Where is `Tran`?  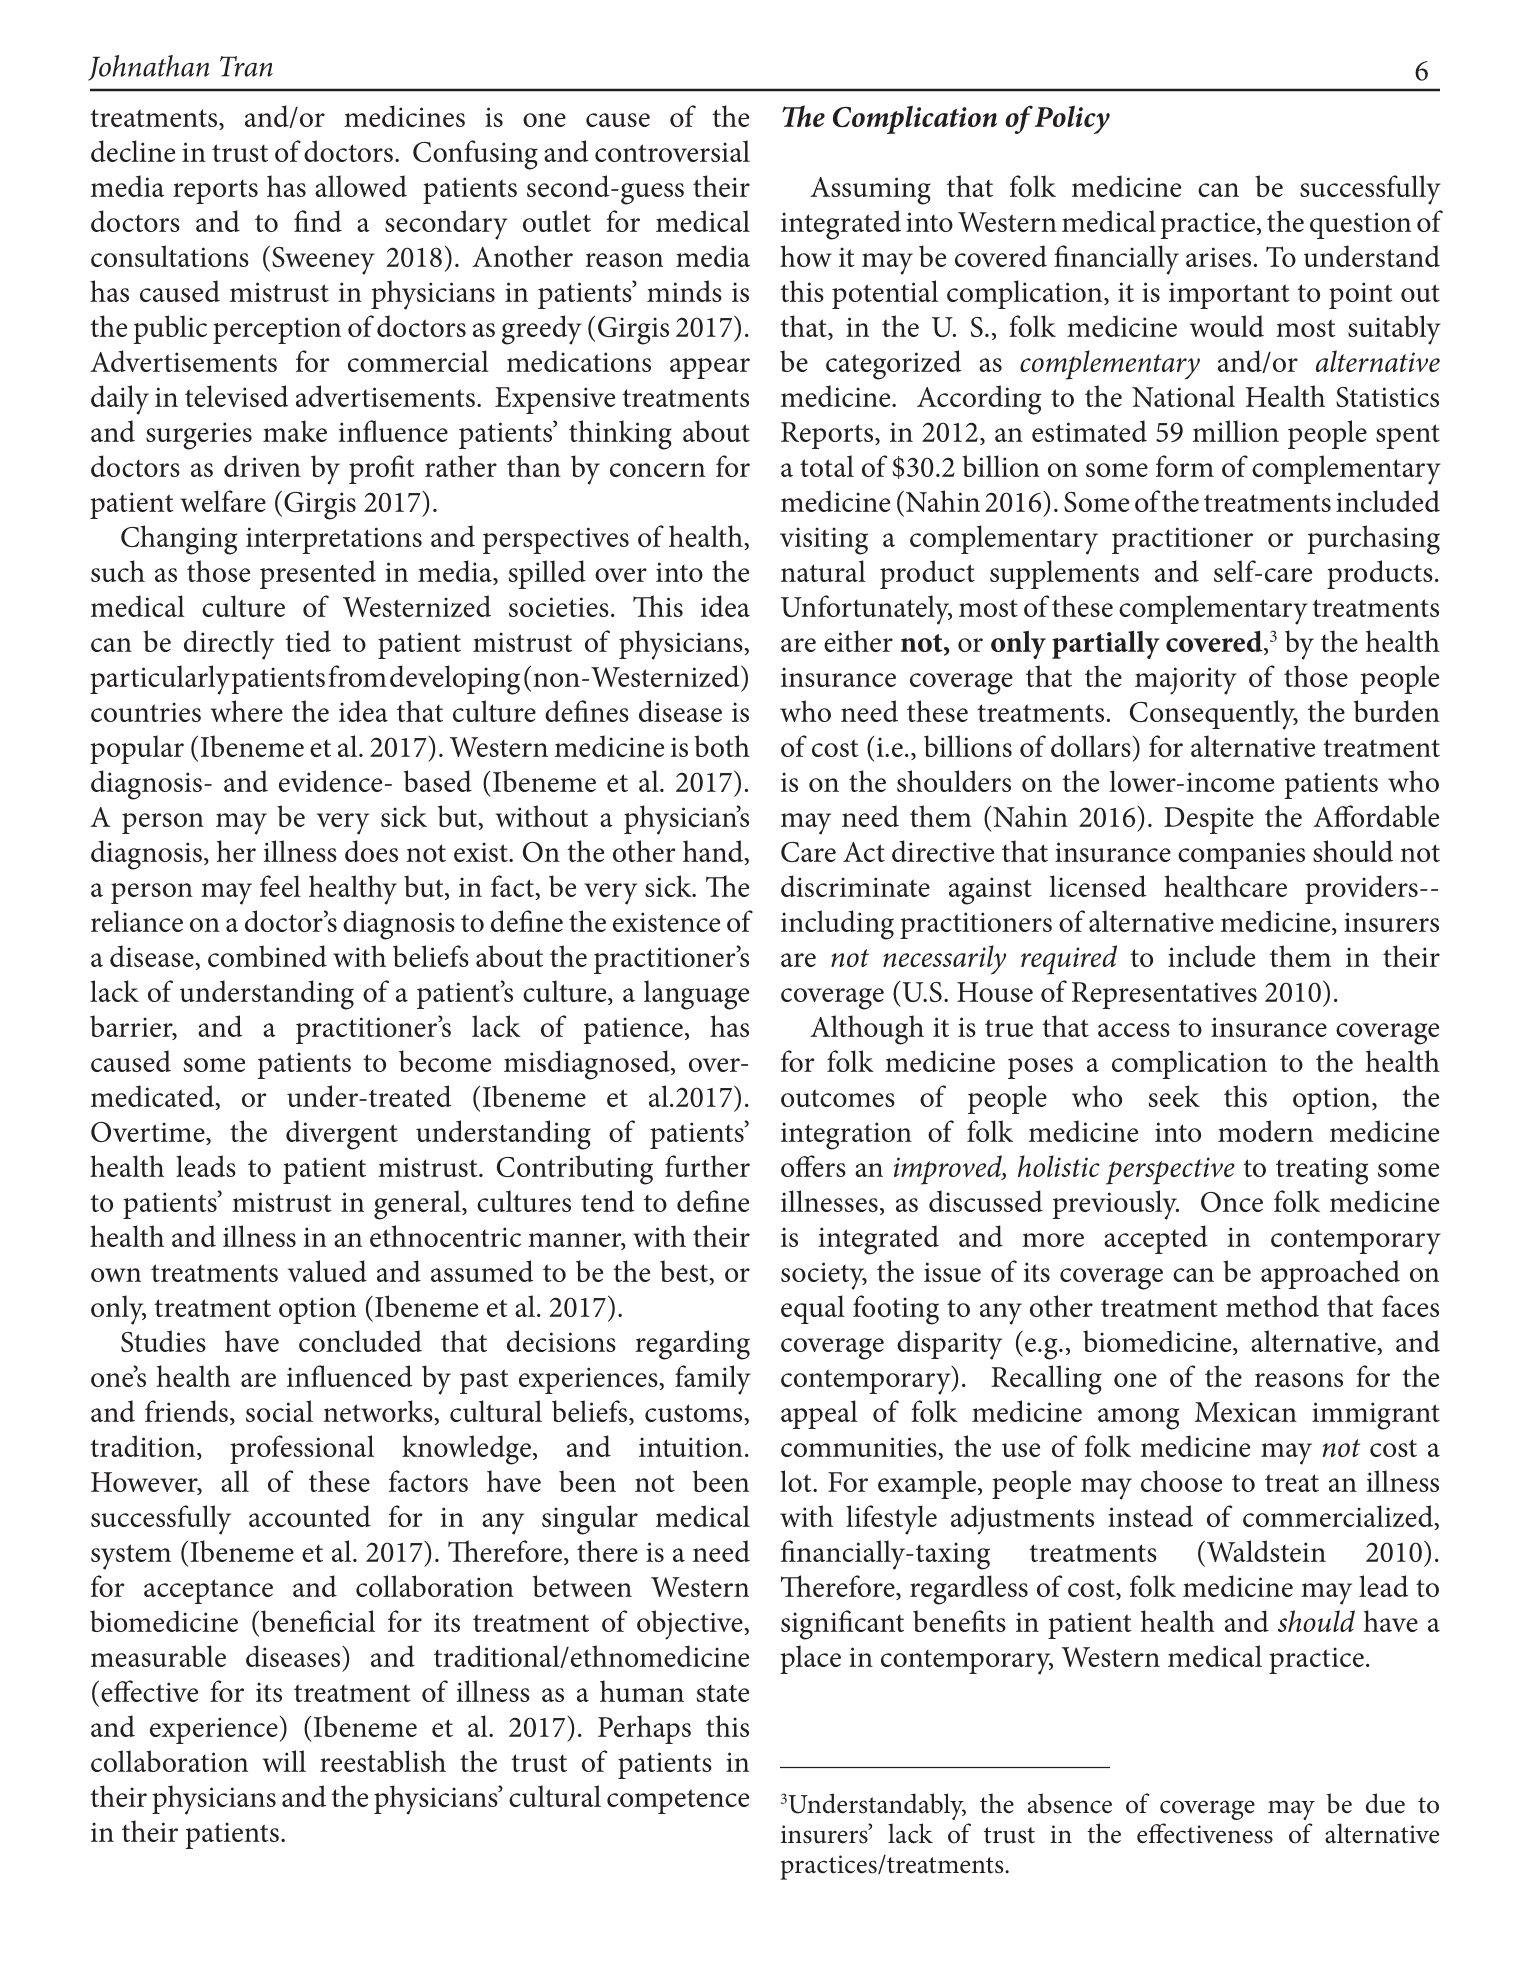
Tran is located at coordinates (246, 66).
